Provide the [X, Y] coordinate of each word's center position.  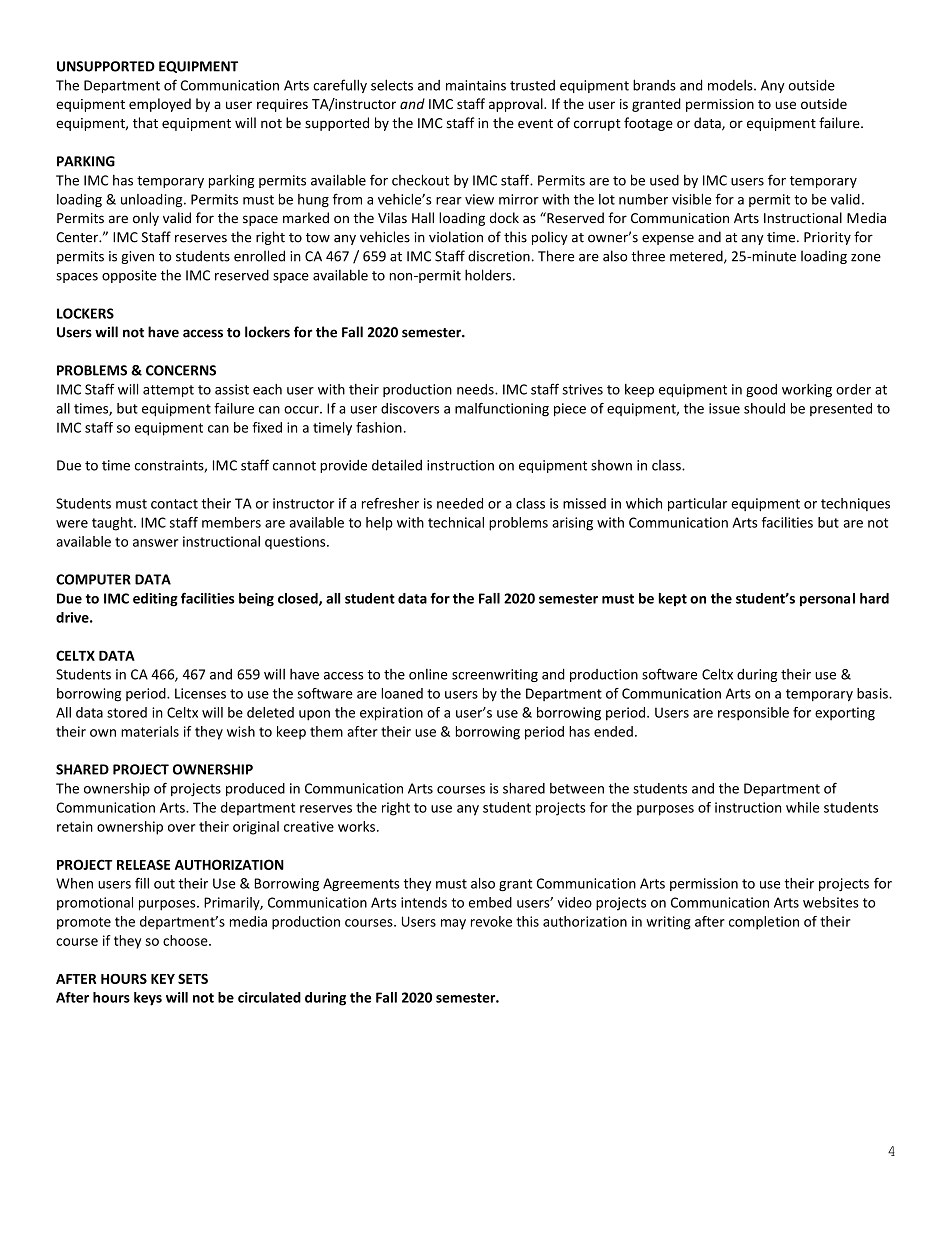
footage [648, 124]
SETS [193, 979]
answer [155, 543]
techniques [855, 504]
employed [160, 105]
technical [456, 522]
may [453, 924]
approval [517, 105]
